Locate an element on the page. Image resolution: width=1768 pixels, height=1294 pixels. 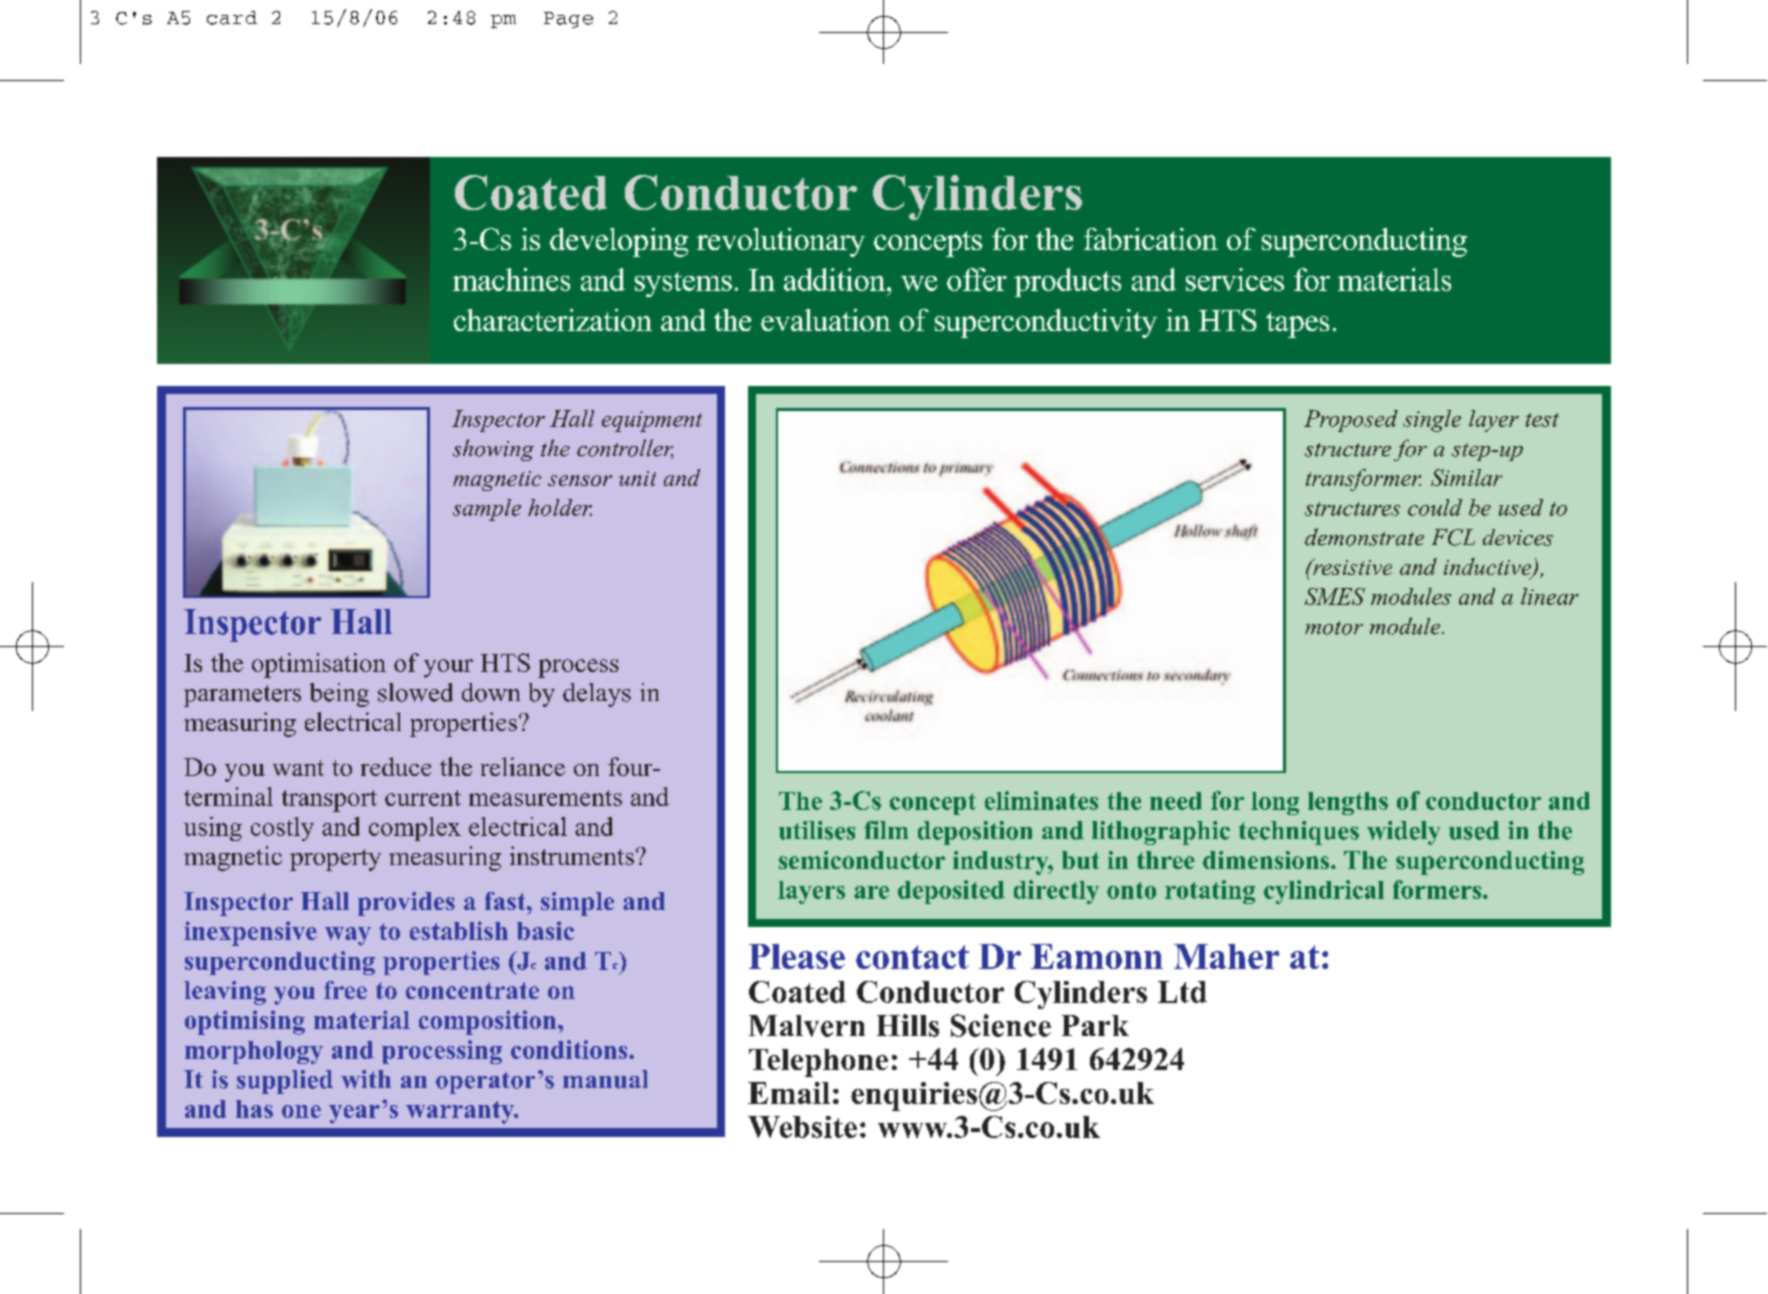
showing is located at coordinates (493, 450).
